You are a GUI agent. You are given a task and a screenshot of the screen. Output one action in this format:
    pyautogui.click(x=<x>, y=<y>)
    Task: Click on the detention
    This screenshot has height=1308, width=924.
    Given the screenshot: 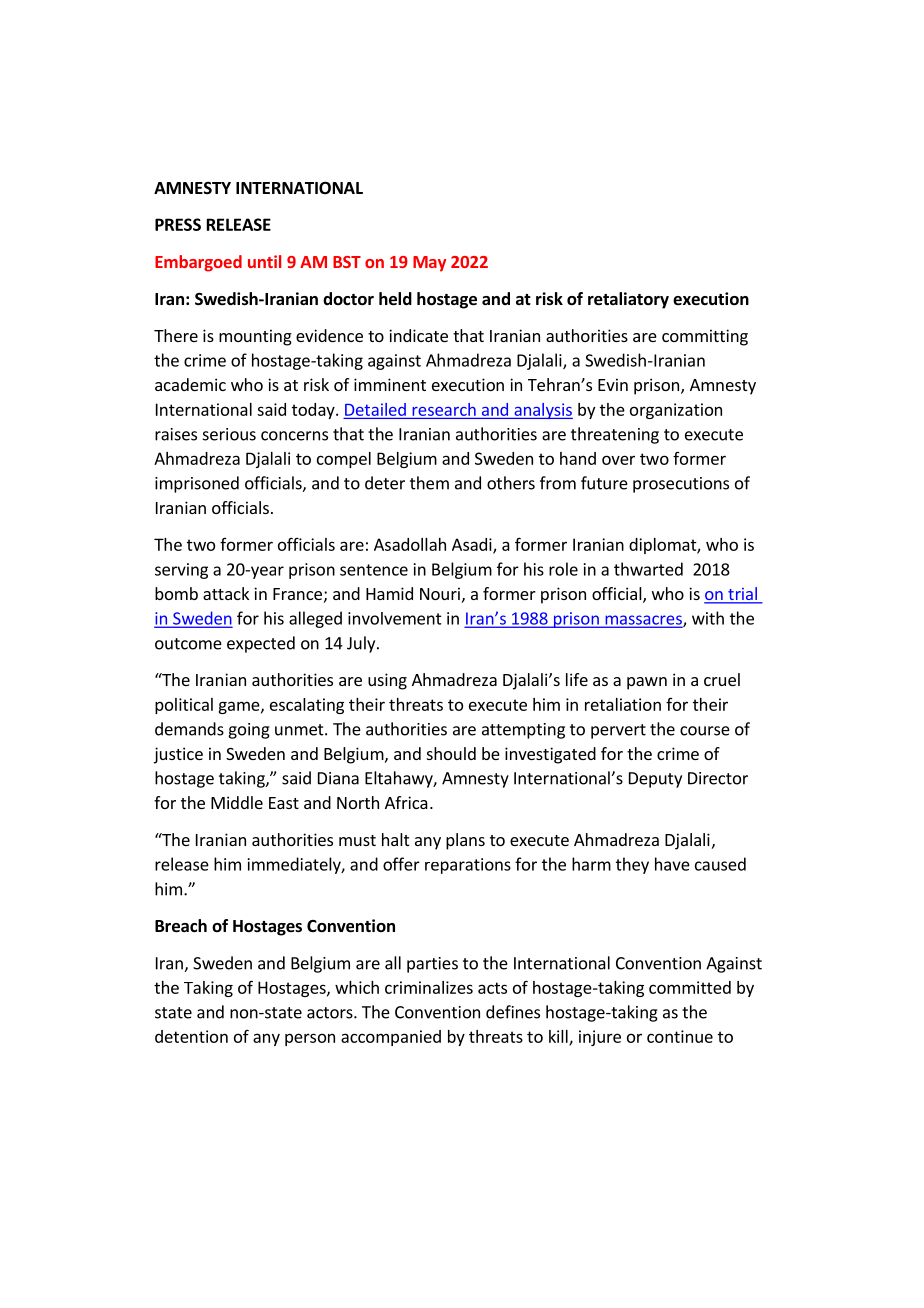 What is the action you would take?
    pyautogui.click(x=191, y=1036)
